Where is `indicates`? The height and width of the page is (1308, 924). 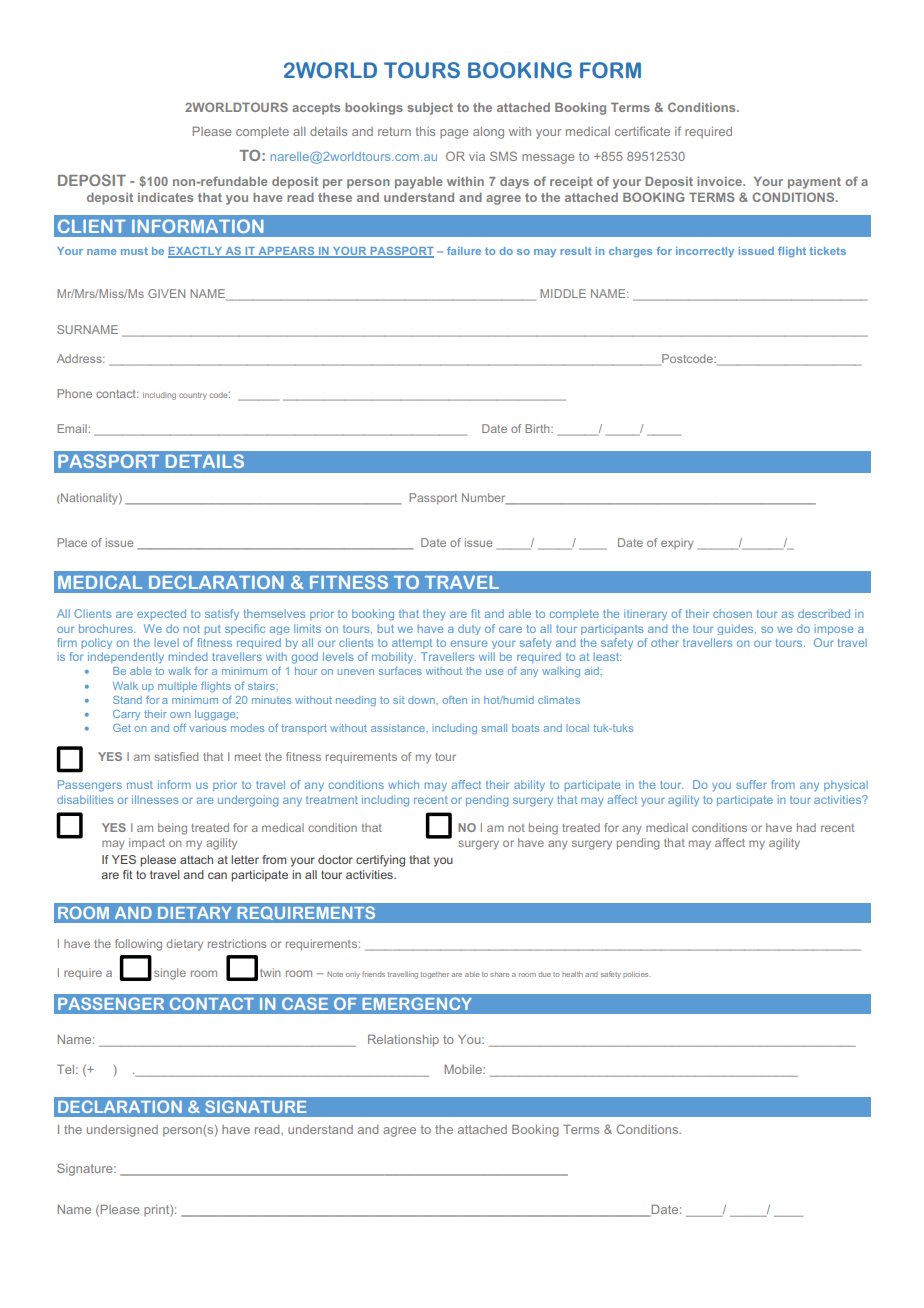 indicates is located at coordinates (165, 197).
